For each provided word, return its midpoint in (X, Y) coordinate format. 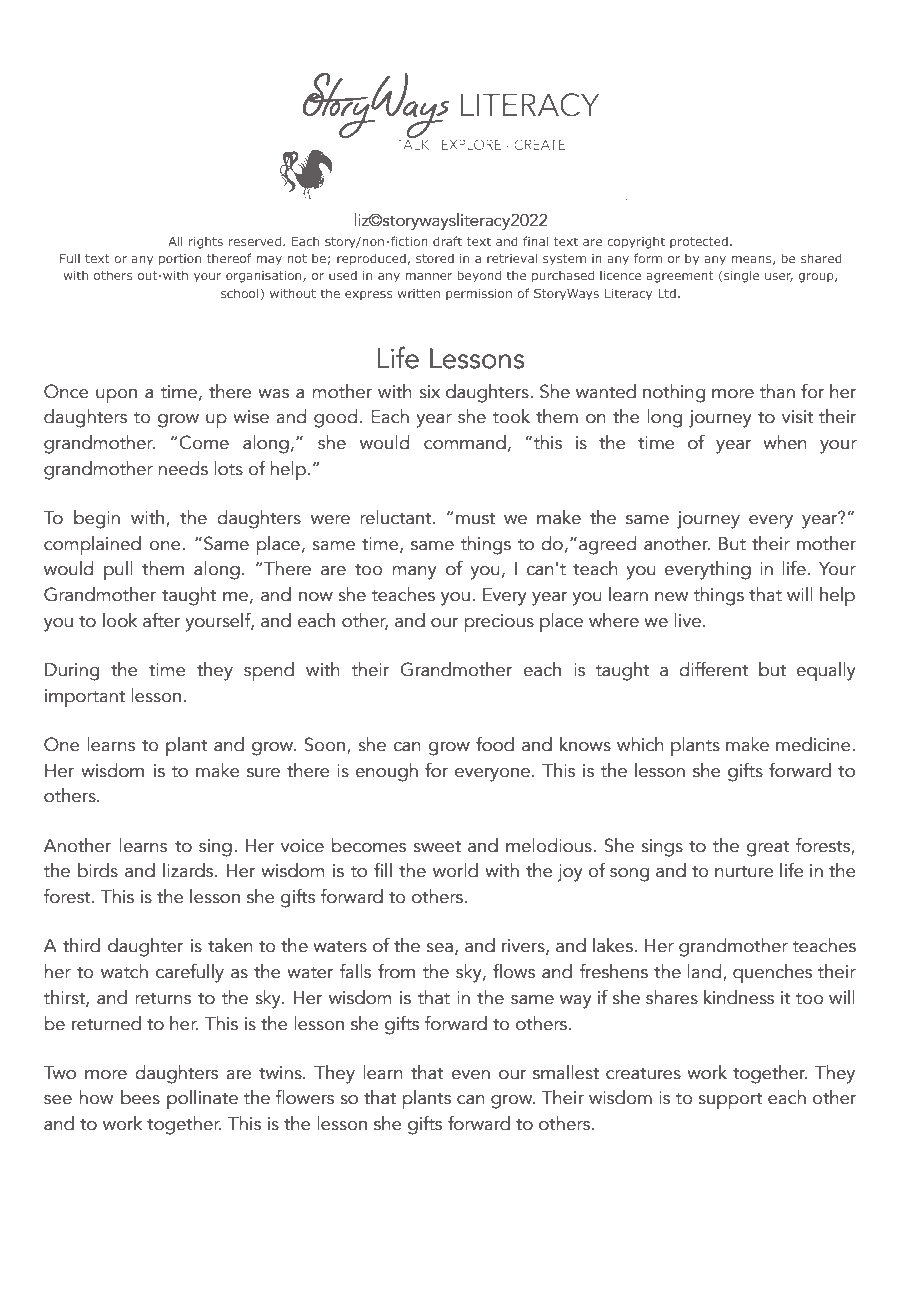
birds (98, 870)
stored (435, 258)
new (671, 597)
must (475, 519)
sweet (437, 847)
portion (180, 260)
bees (140, 1097)
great (768, 849)
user (779, 277)
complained (92, 546)
